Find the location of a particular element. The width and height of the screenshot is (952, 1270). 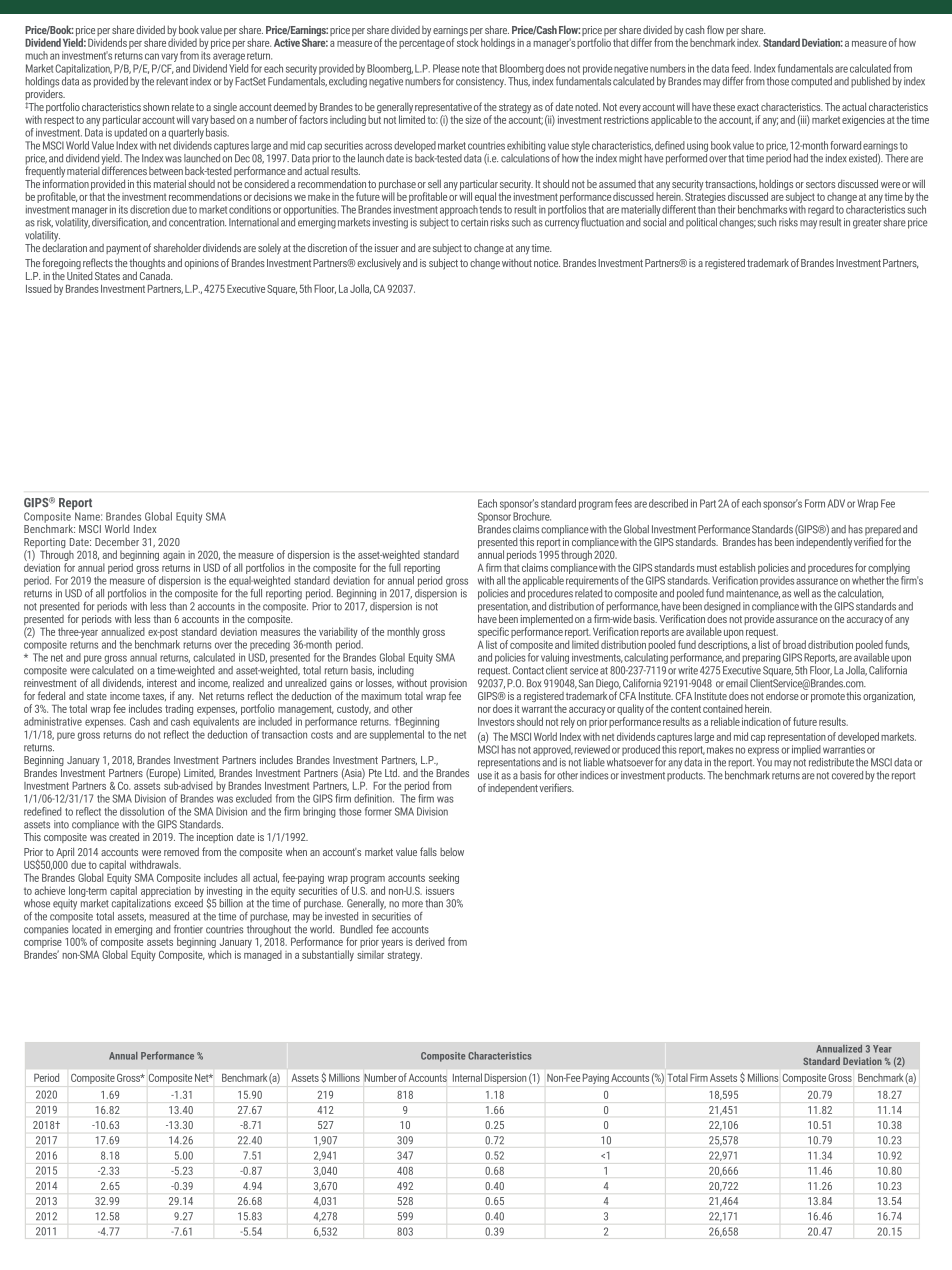

again is located at coordinates (174, 556).
